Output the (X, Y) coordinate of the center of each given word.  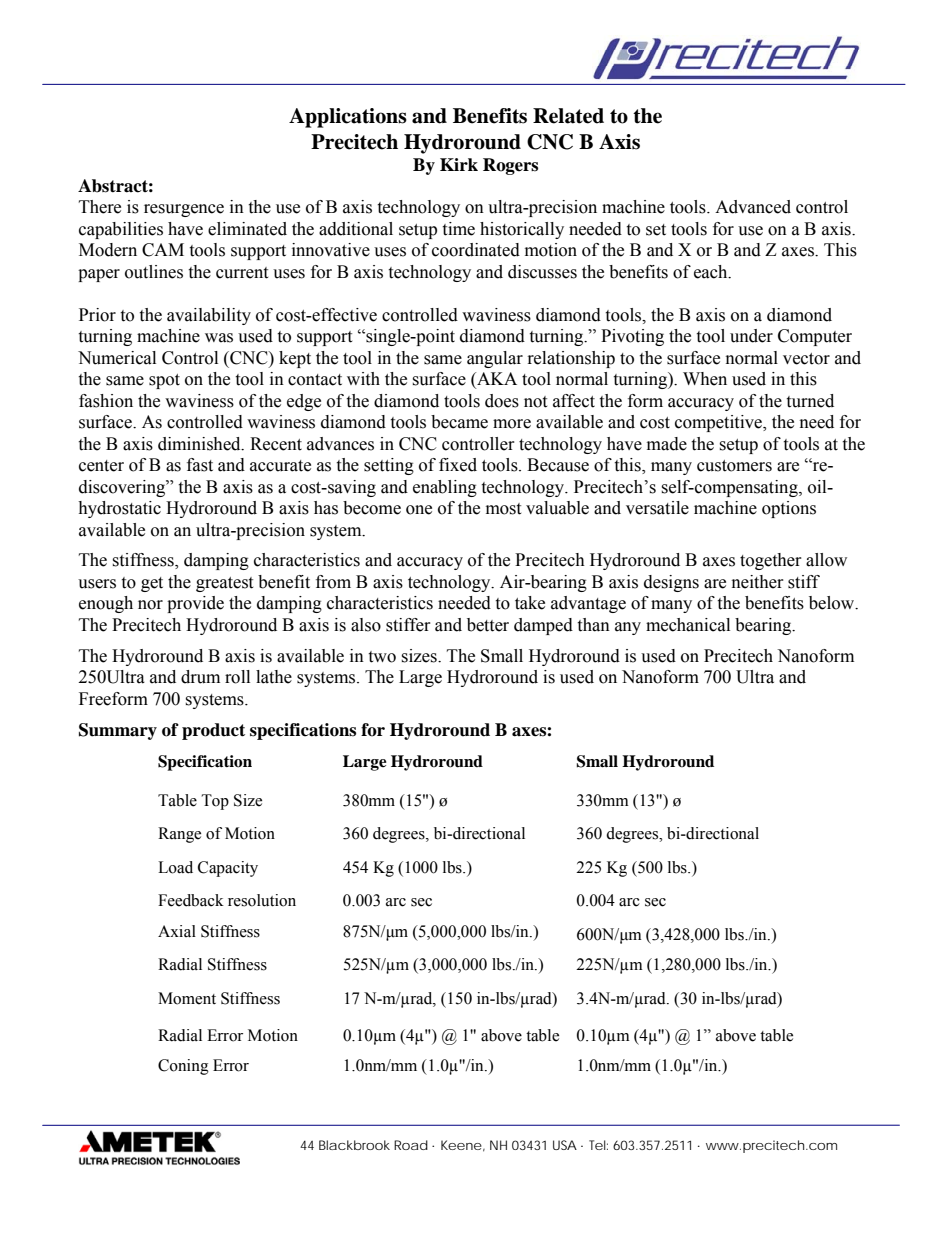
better (488, 625)
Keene (461, 1145)
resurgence (184, 210)
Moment (187, 998)
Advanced (753, 207)
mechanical (688, 625)
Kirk (459, 164)
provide (195, 604)
